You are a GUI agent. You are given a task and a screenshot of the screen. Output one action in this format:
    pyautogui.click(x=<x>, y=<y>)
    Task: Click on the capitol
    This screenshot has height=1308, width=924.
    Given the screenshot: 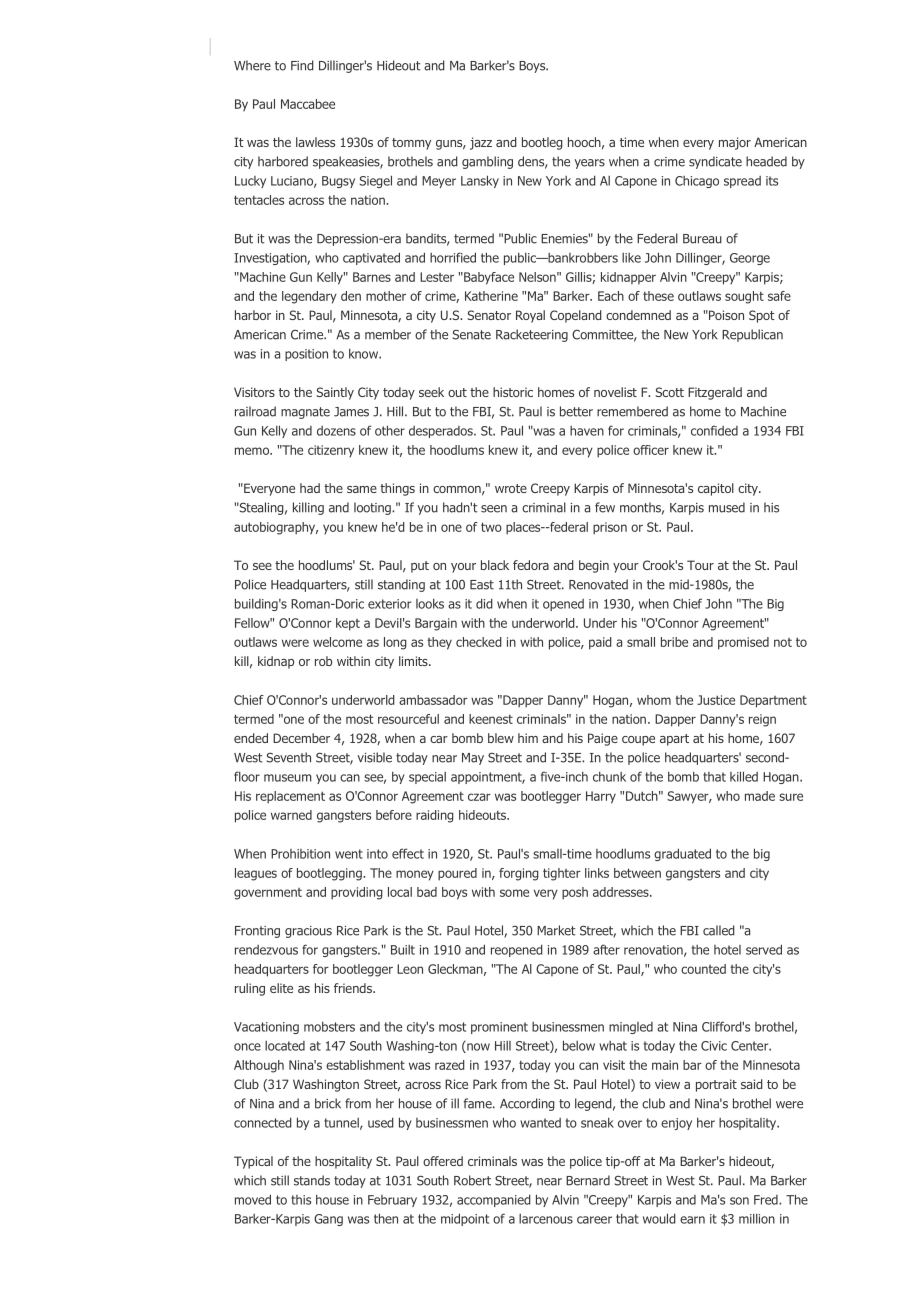 What is the action you would take?
    pyautogui.click(x=716, y=489)
